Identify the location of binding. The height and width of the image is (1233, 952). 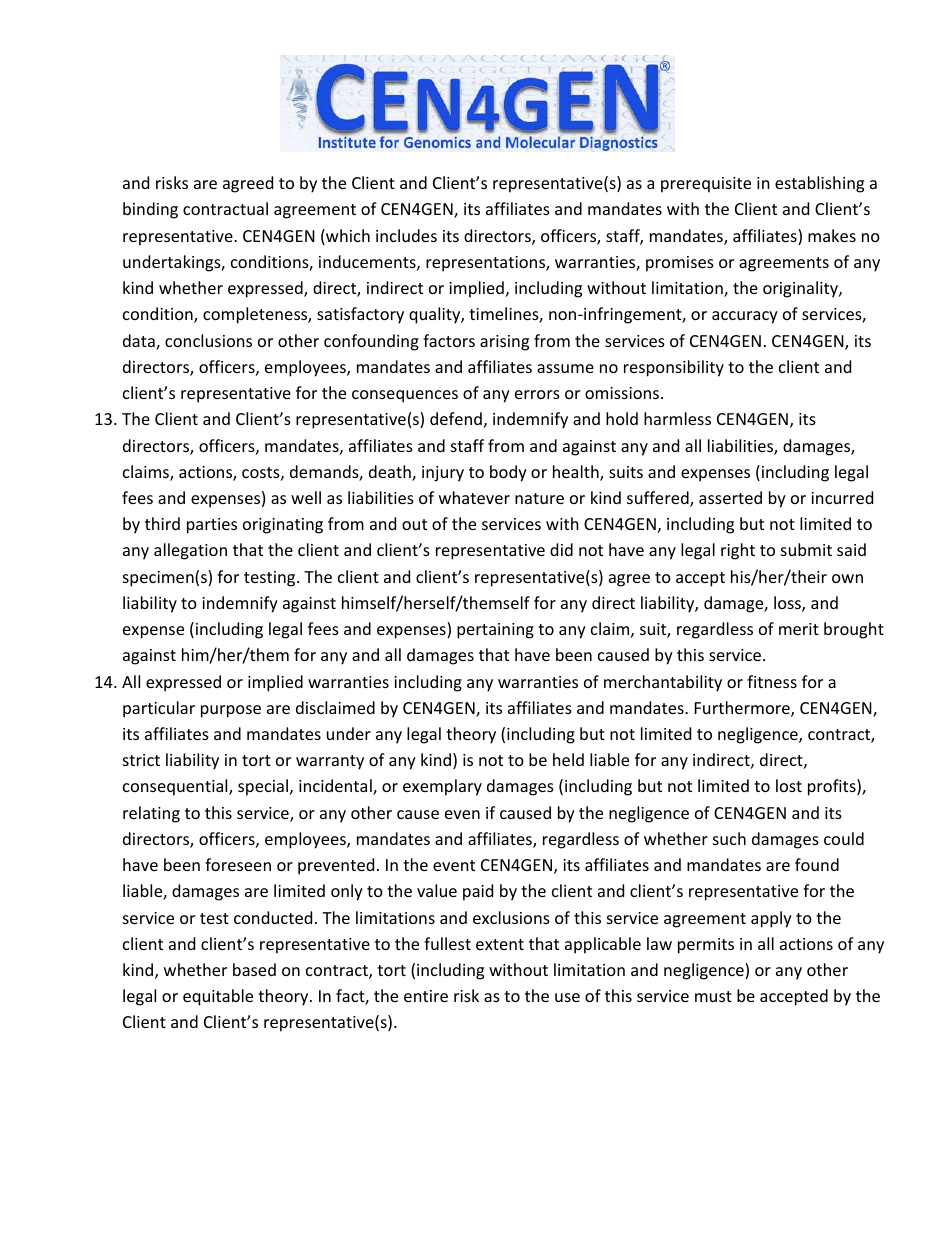
(150, 210).
